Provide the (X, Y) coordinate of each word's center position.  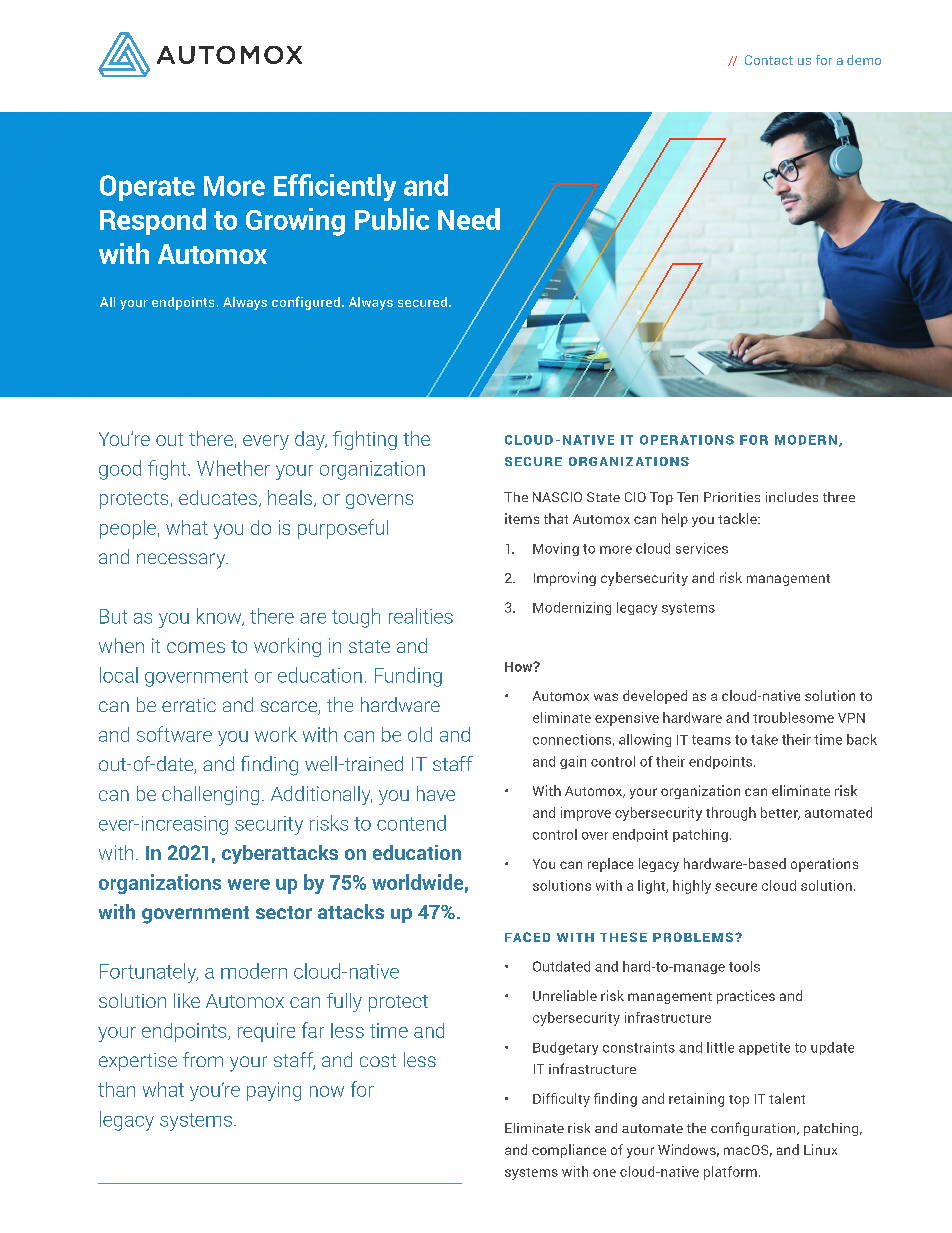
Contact (769, 60)
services (702, 548)
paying (274, 1091)
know (220, 617)
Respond (153, 221)
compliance (569, 1151)
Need (469, 219)
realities (421, 616)
